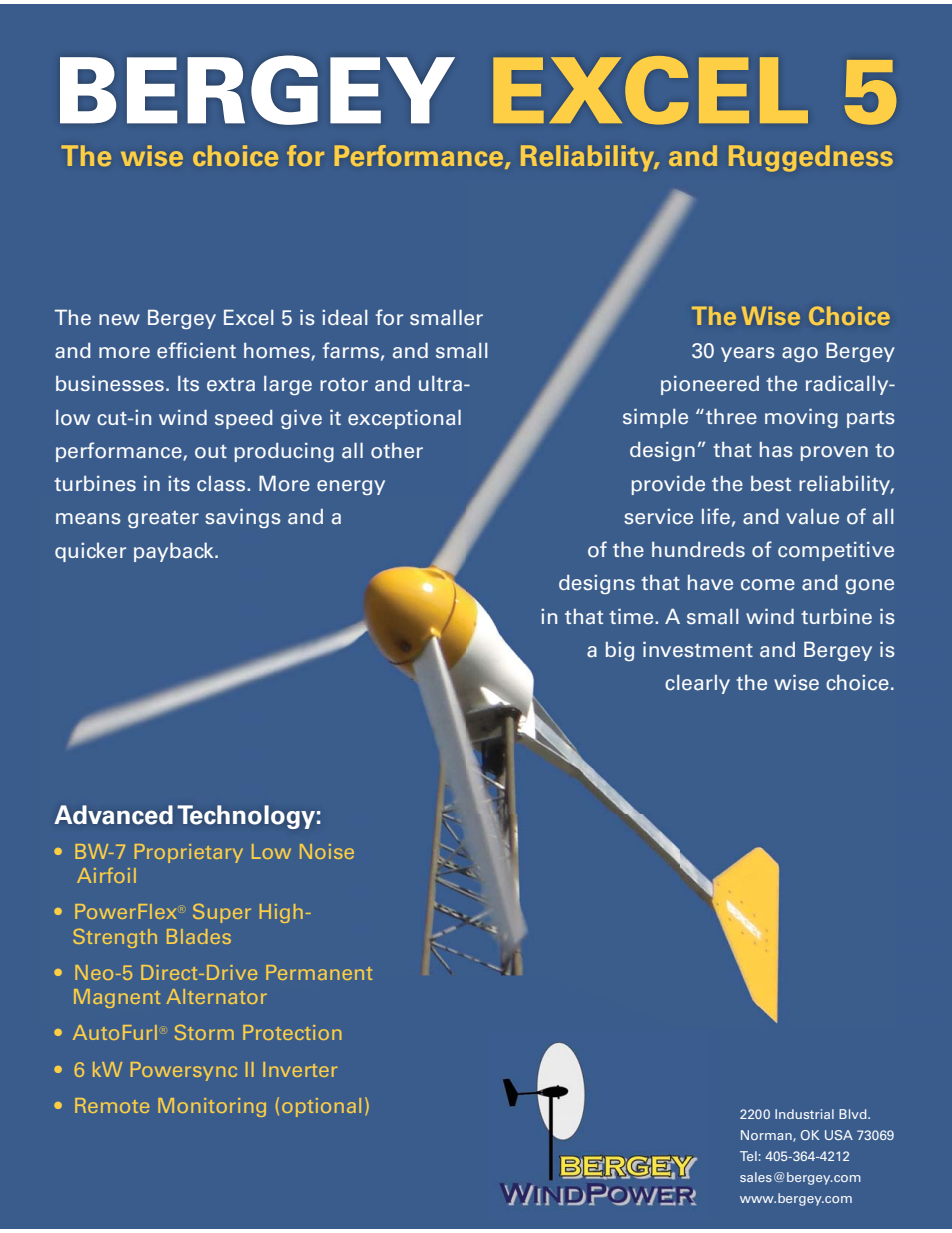 Image resolution: width=952 pixels, height=1233 pixels. What do you see at coordinates (697, 684) in the page?
I see `CLEARLY` at bounding box center [697, 684].
